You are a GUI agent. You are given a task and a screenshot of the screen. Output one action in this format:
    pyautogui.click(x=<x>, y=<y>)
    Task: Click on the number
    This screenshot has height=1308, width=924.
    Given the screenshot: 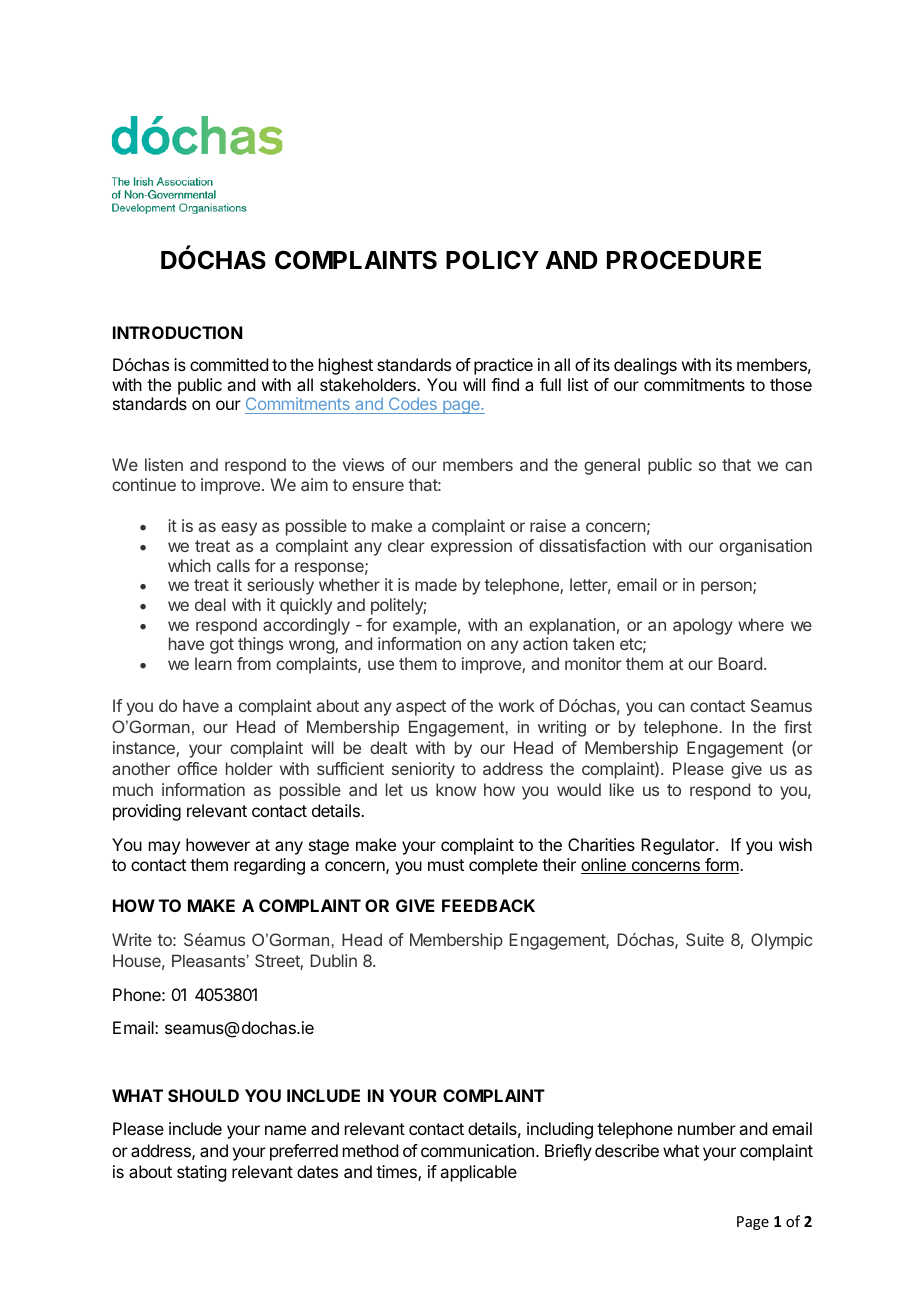 What is the action you would take?
    pyautogui.click(x=707, y=1128)
